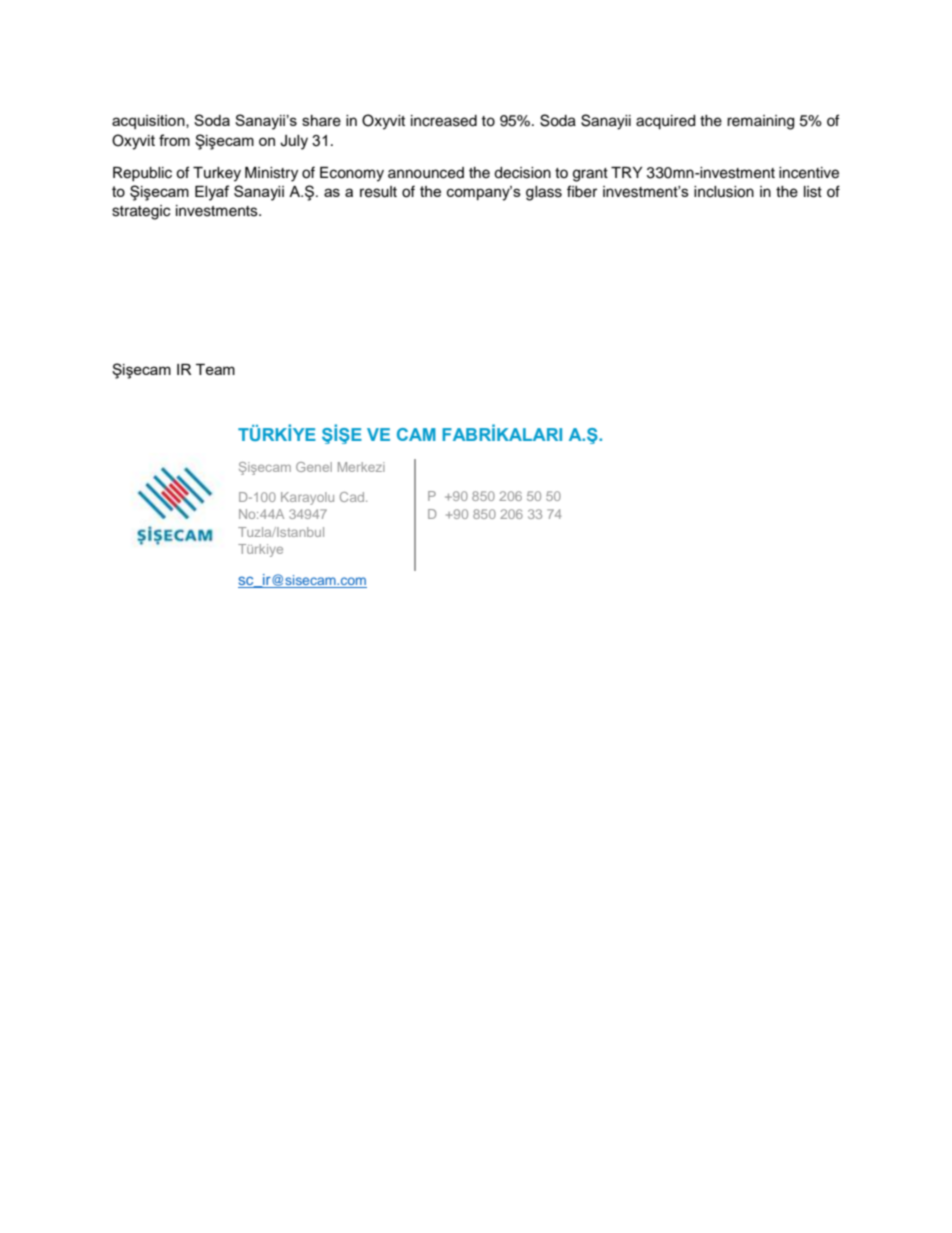 Image resolution: width=952 pixels, height=1233 pixels. I want to click on Team, so click(215, 369).
